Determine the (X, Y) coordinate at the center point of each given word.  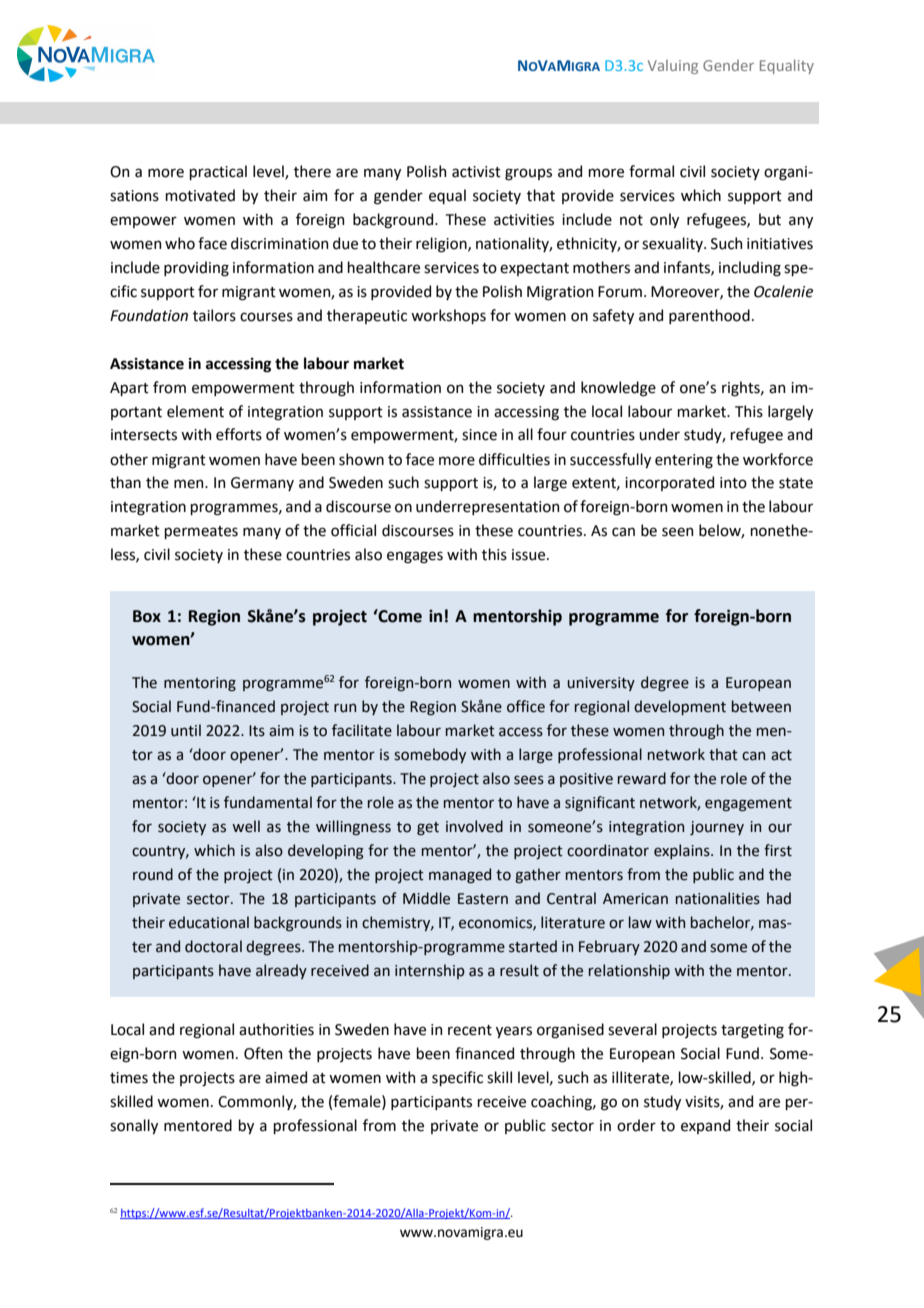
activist (476, 172)
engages (415, 557)
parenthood (709, 316)
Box (147, 616)
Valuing (673, 67)
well (246, 826)
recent (470, 1030)
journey (717, 828)
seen (677, 532)
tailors (214, 315)
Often (263, 1053)
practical (218, 172)
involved (474, 826)
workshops (448, 316)
